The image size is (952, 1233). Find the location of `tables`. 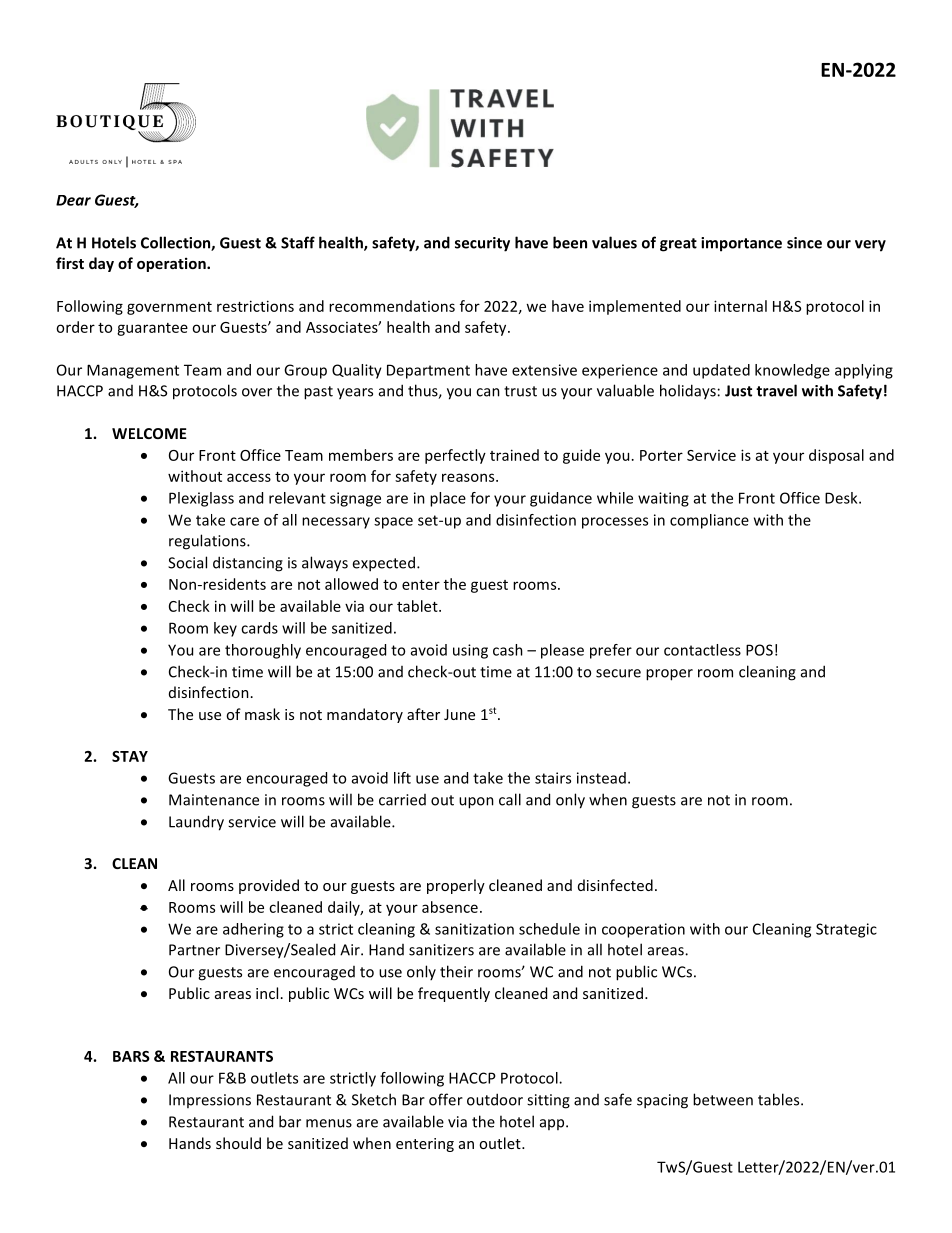

tables is located at coordinates (780, 1099).
